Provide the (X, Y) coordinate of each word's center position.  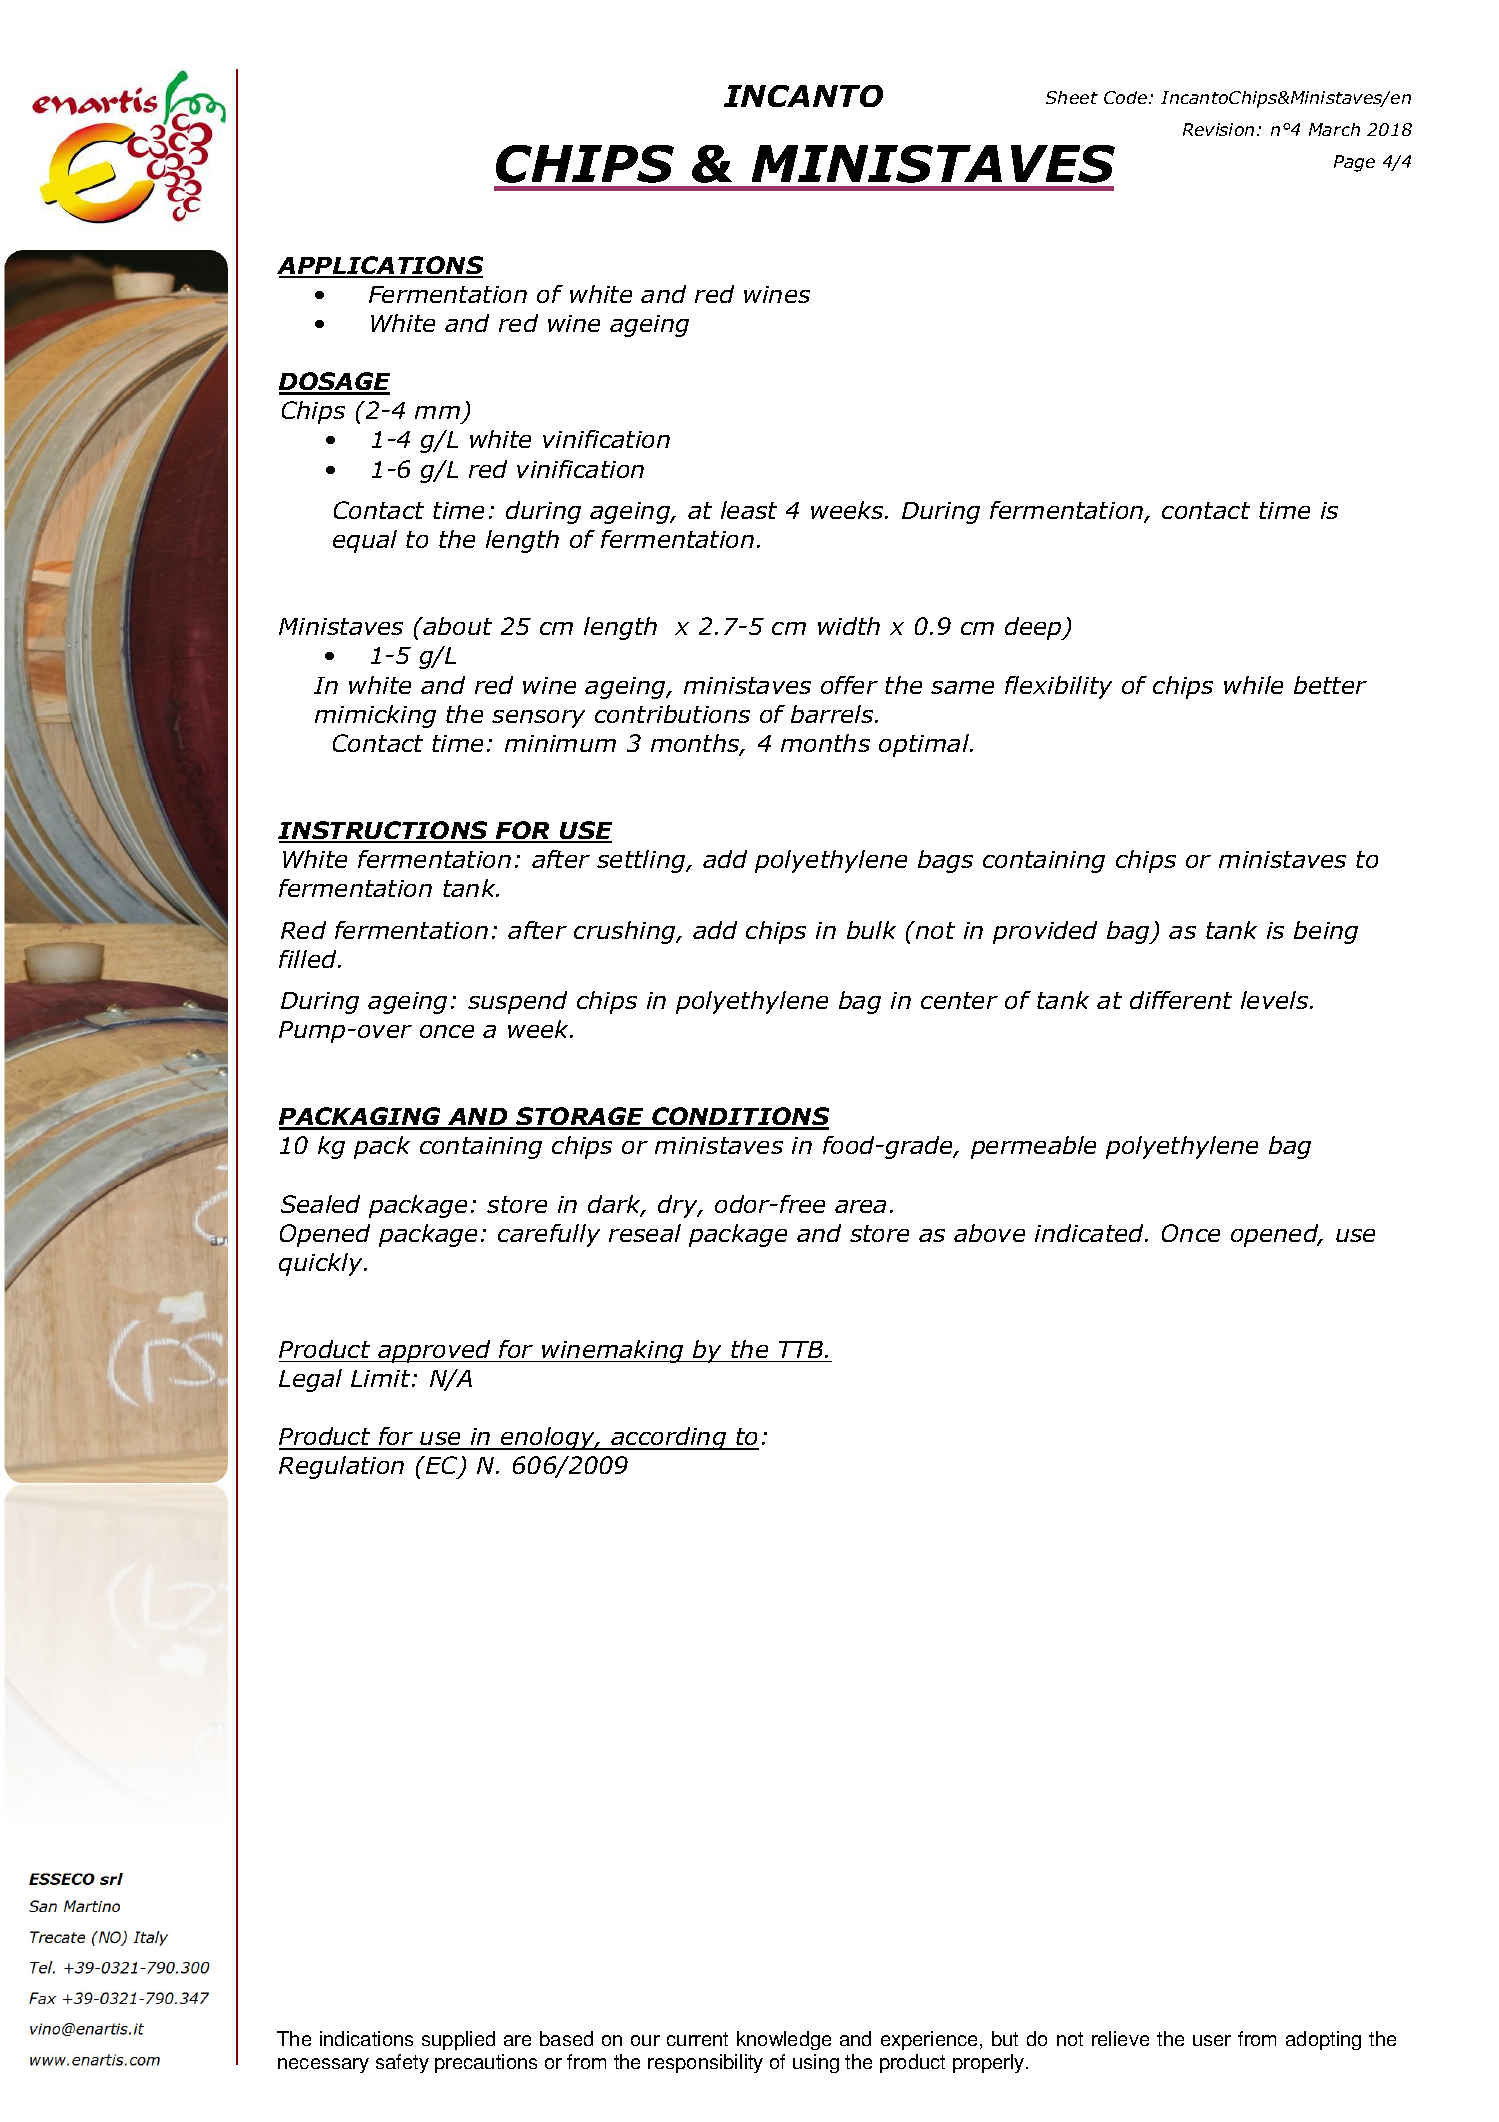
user (1212, 2040)
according (669, 1438)
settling (642, 861)
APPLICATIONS (380, 266)
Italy (150, 1938)
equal (365, 541)
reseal (645, 1233)
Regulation (341, 1467)
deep (1034, 628)
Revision (1218, 129)
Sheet (1072, 97)
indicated (1090, 1233)
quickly (322, 1264)
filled (309, 959)
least (749, 510)
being (1326, 932)
